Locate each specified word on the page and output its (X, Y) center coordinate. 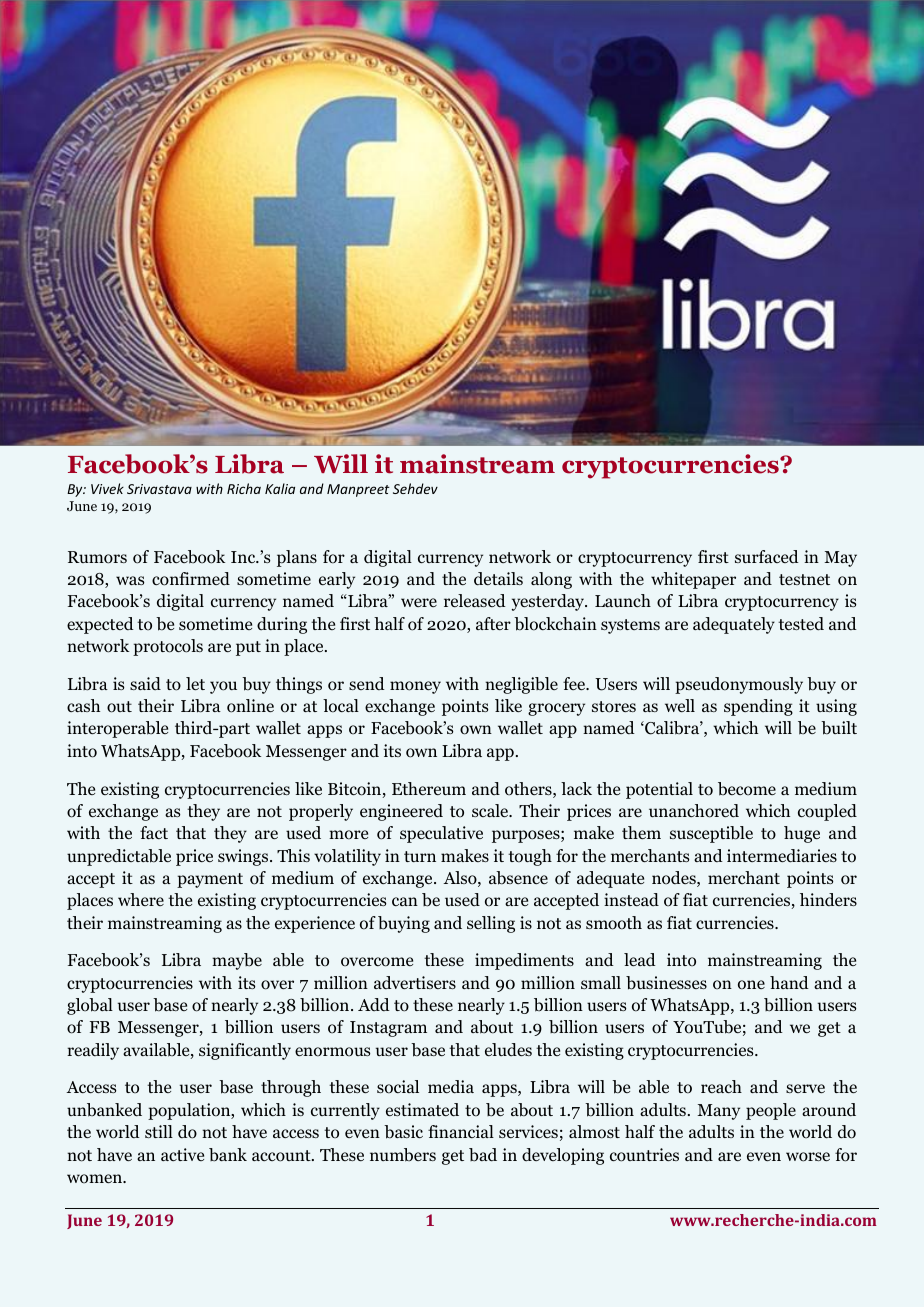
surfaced (767, 556)
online (250, 706)
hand (789, 982)
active (182, 1154)
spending (758, 707)
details (498, 579)
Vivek (107, 488)
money (415, 687)
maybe (237, 961)
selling (491, 924)
